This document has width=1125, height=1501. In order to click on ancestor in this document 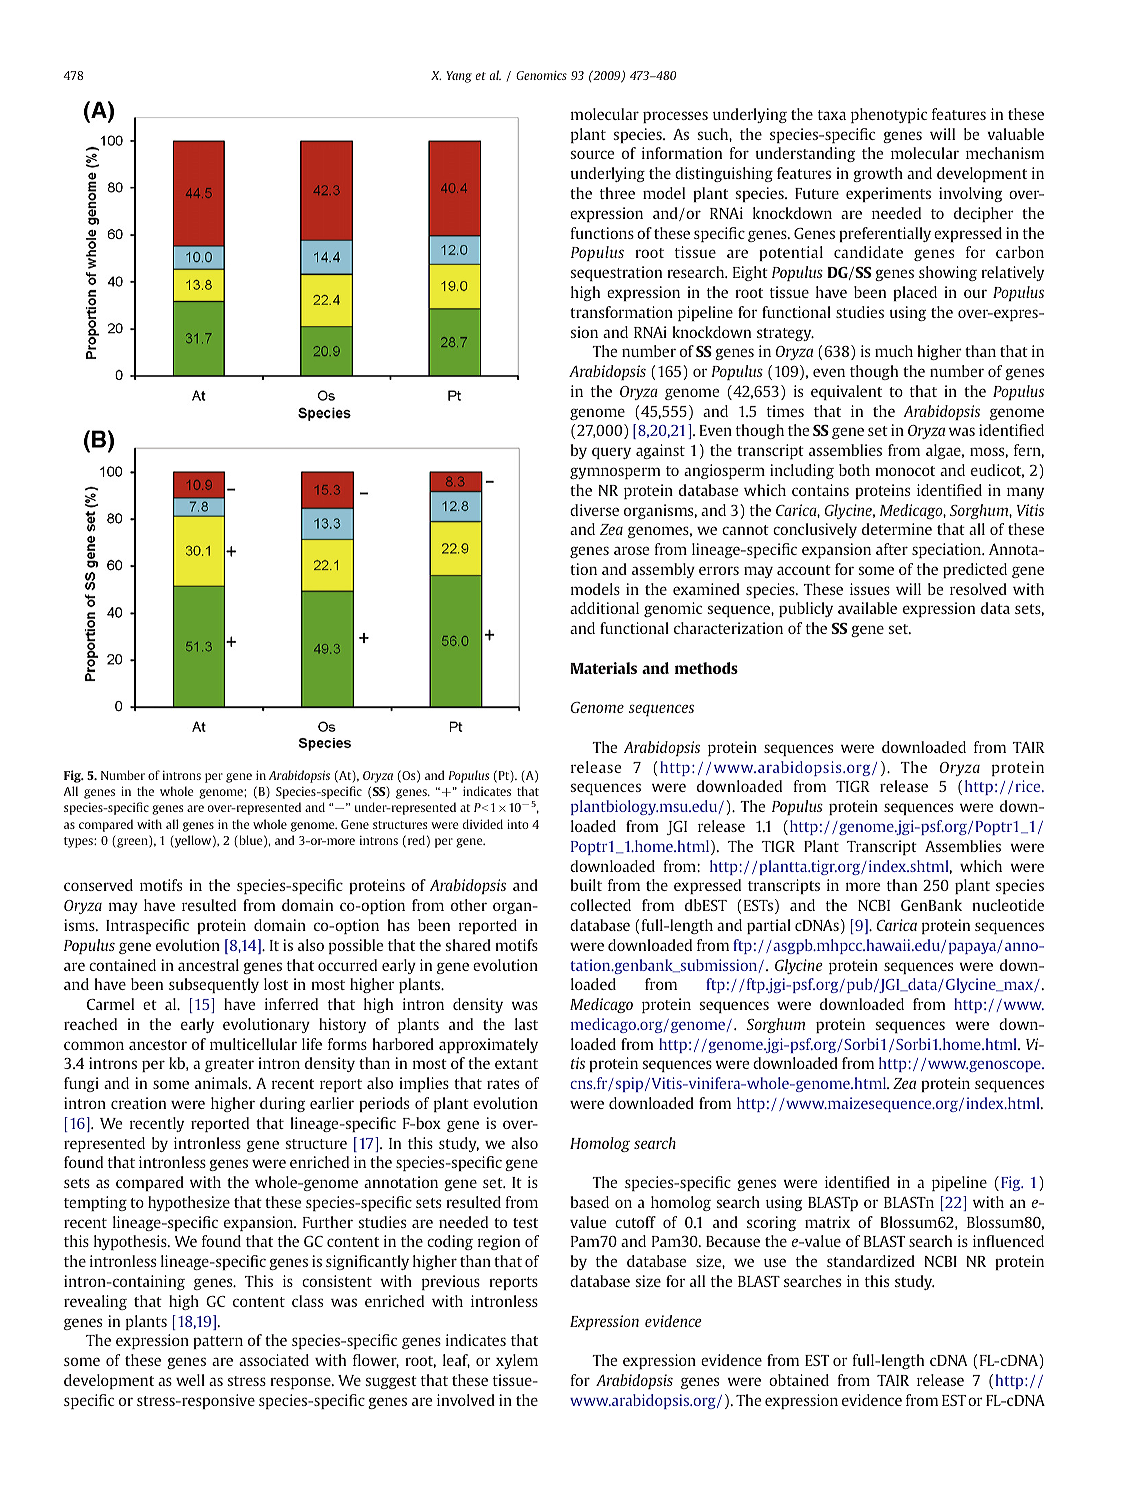, I will do `click(158, 1045)`.
